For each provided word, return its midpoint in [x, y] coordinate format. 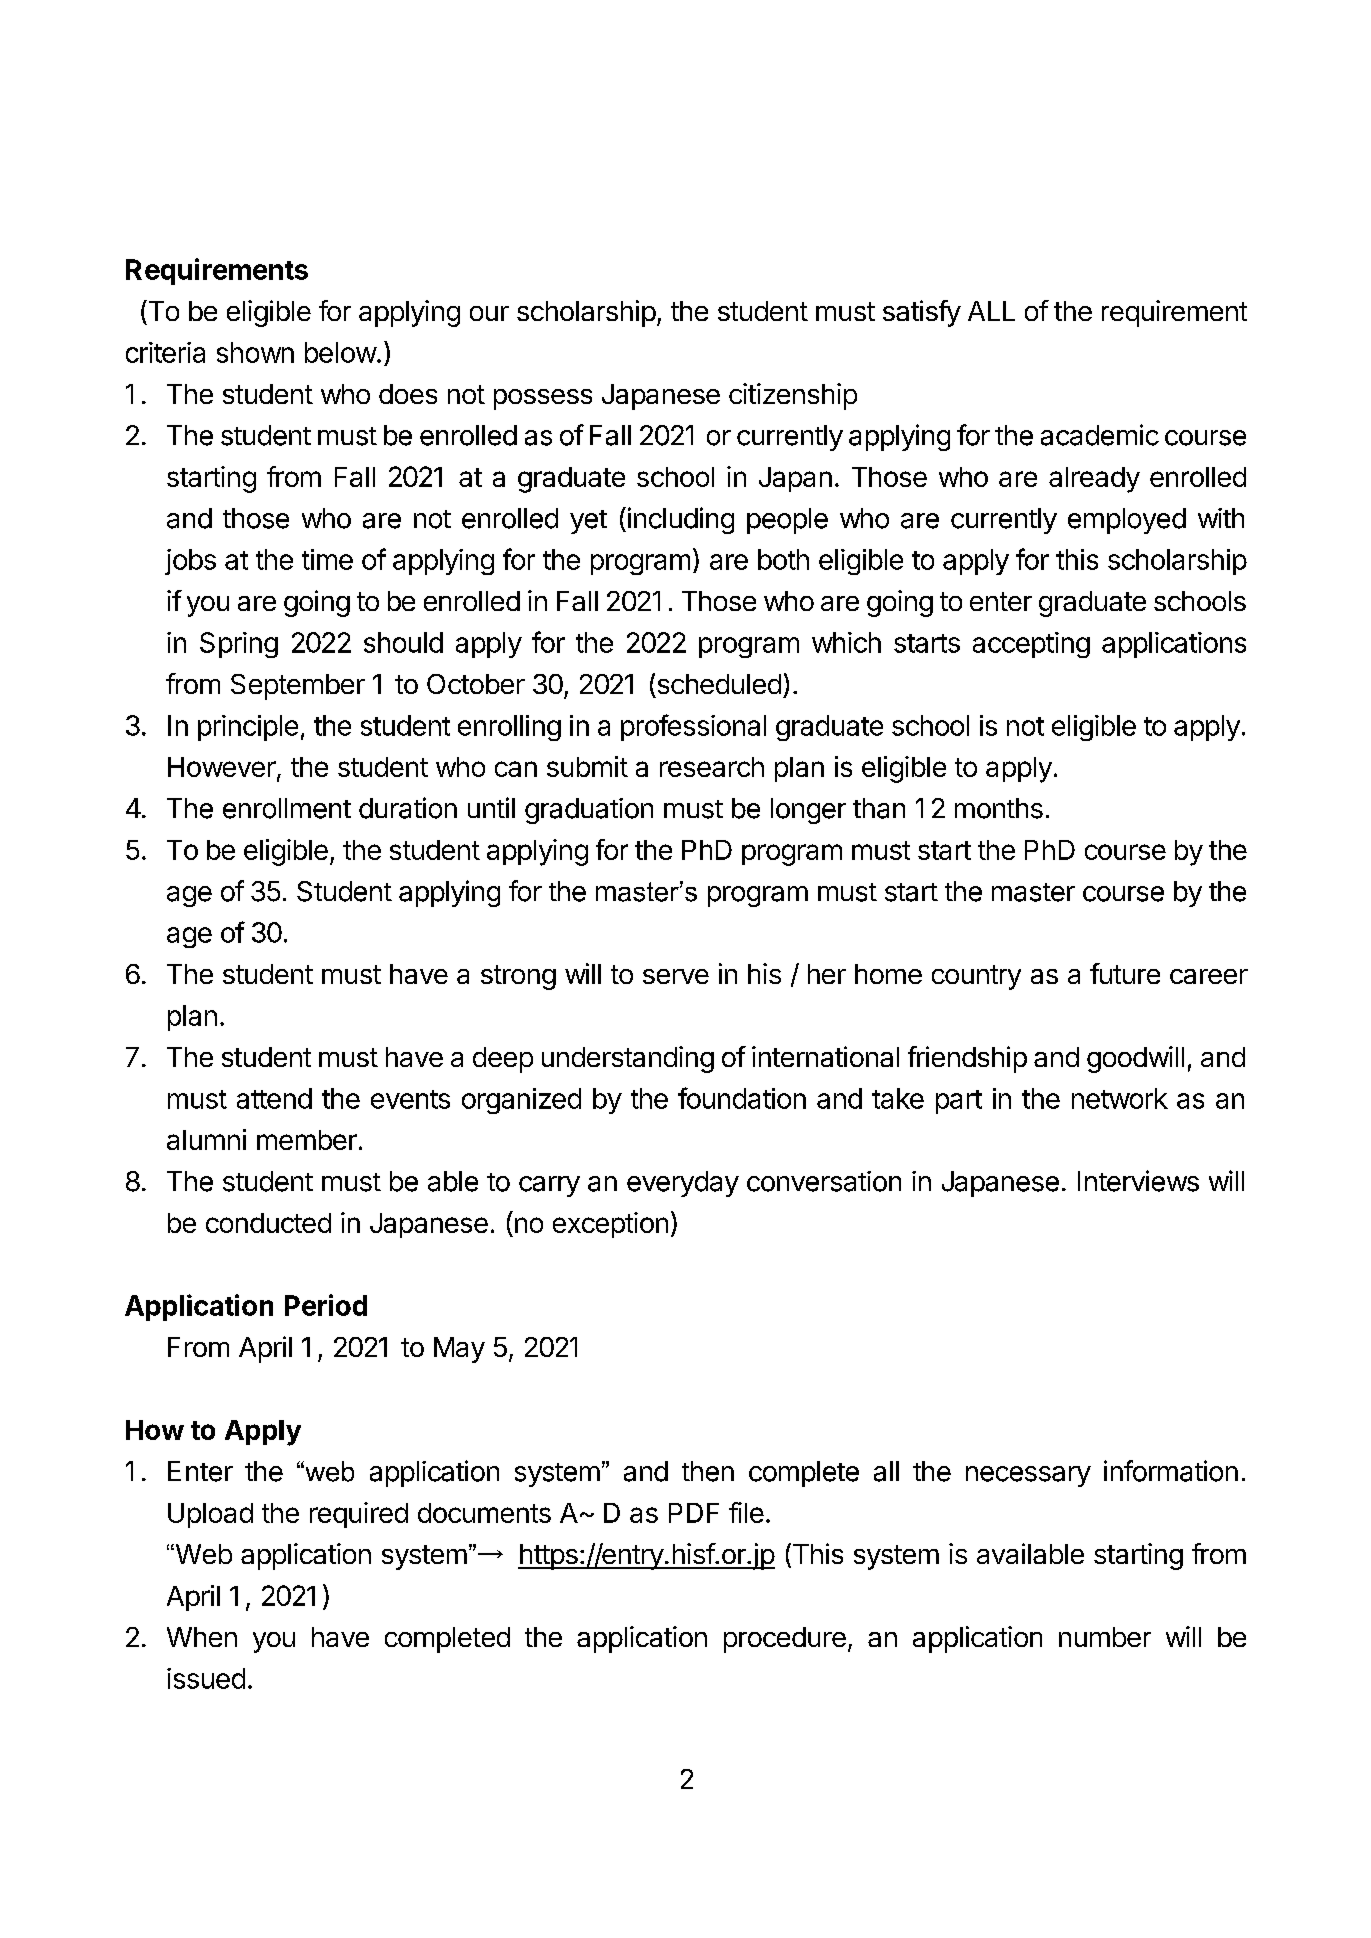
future [1125, 973]
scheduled [719, 684]
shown [255, 352]
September [298, 687]
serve [676, 976]
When [202, 1637]
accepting [1031, 645]
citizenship [793, 396]
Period [326, 1305]
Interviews [1138, 1181]
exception [610, 1225]
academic [1100, 435]
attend [274, 1098]
